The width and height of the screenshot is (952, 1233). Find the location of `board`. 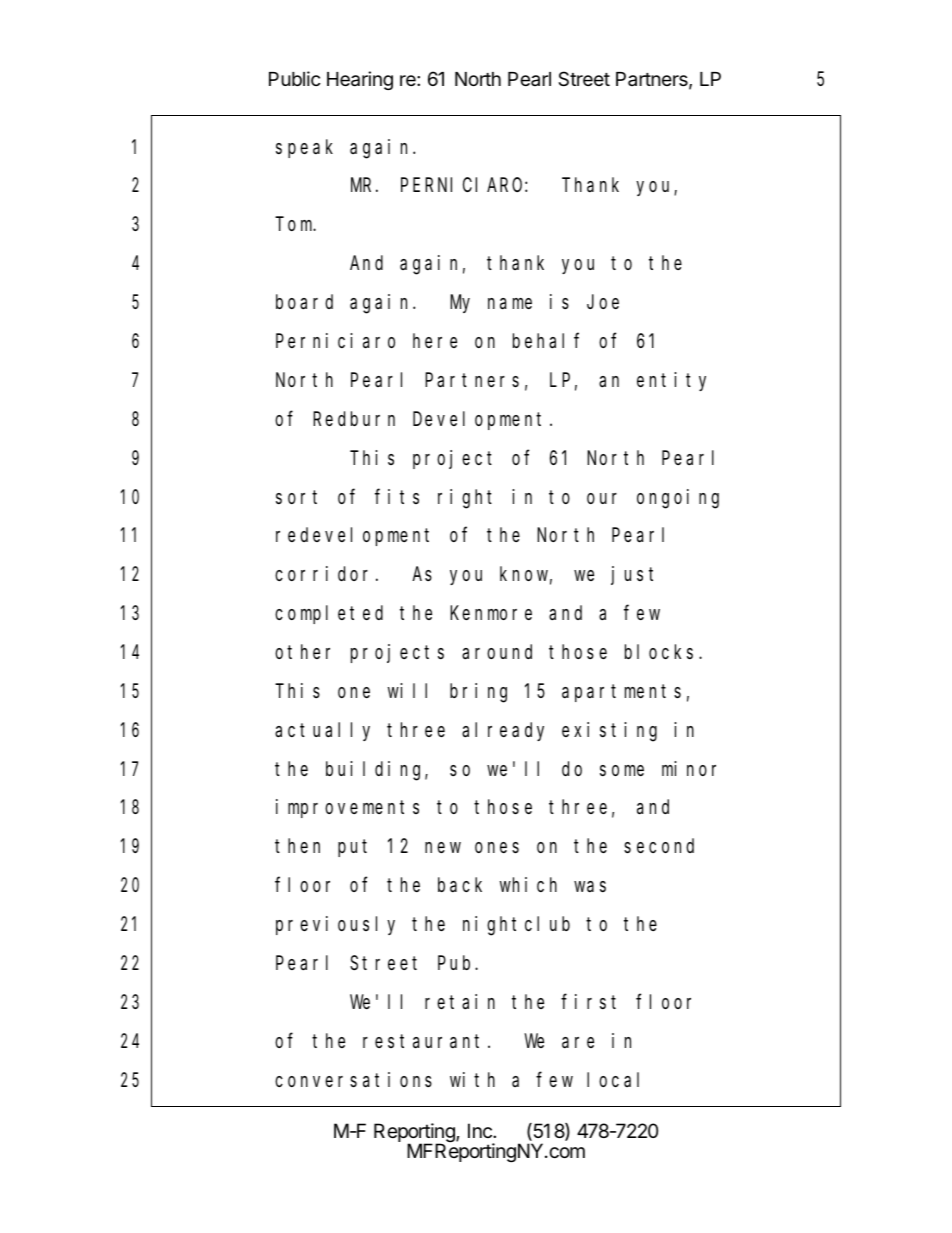

board is located at coordinates (304, 302).
